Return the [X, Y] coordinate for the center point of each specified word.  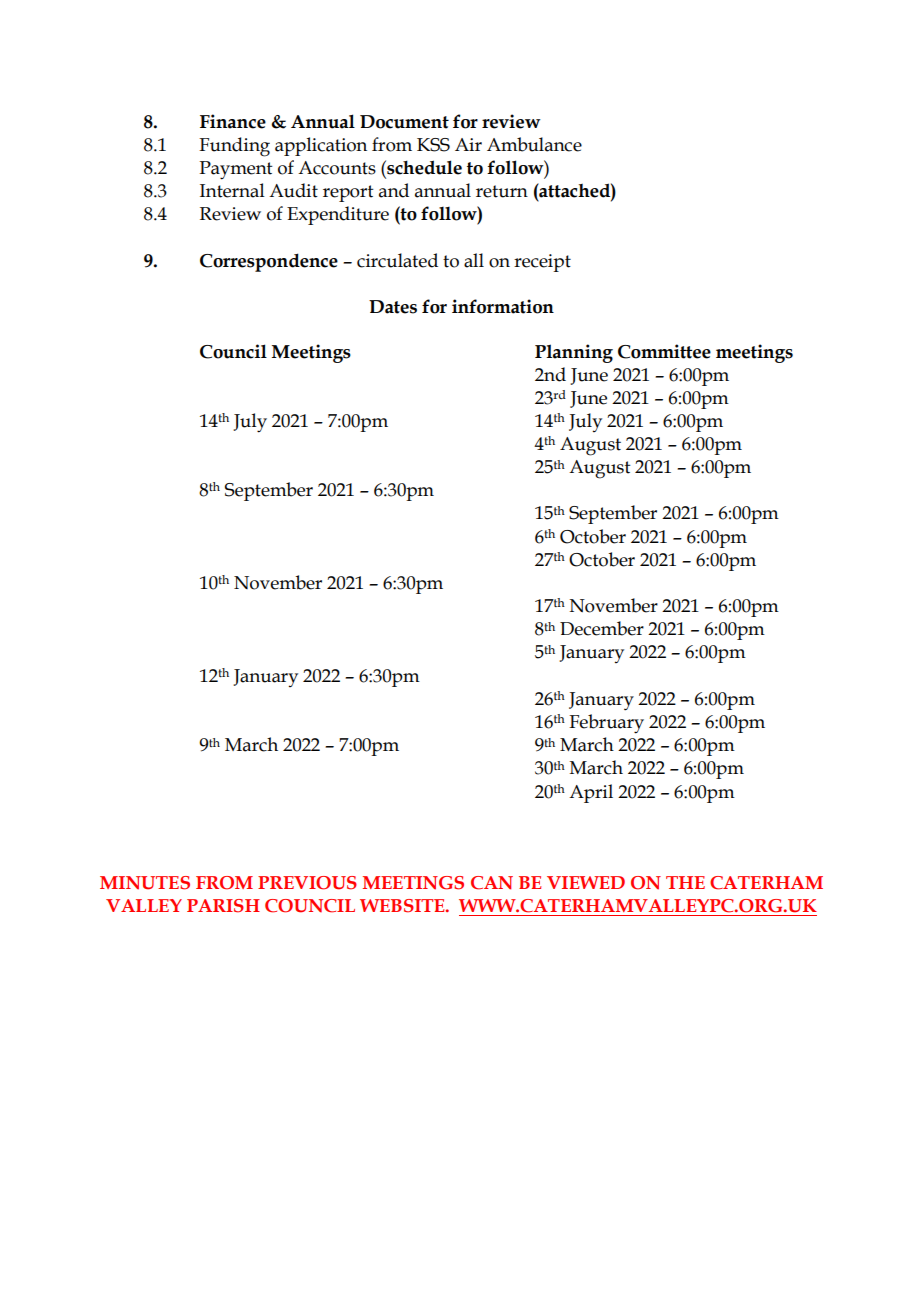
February [606, 724]
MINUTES [145, 883]
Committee [664, 351]
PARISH [223, 906]
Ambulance [534, 144]
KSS [433, 145]
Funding [234, 147]
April [591, 793]
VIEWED [586, 882]
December [602, 628]
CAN [492, 883]
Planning [574, 353]
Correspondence [269, 262]
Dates [393, 307]
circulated [397, 260]
